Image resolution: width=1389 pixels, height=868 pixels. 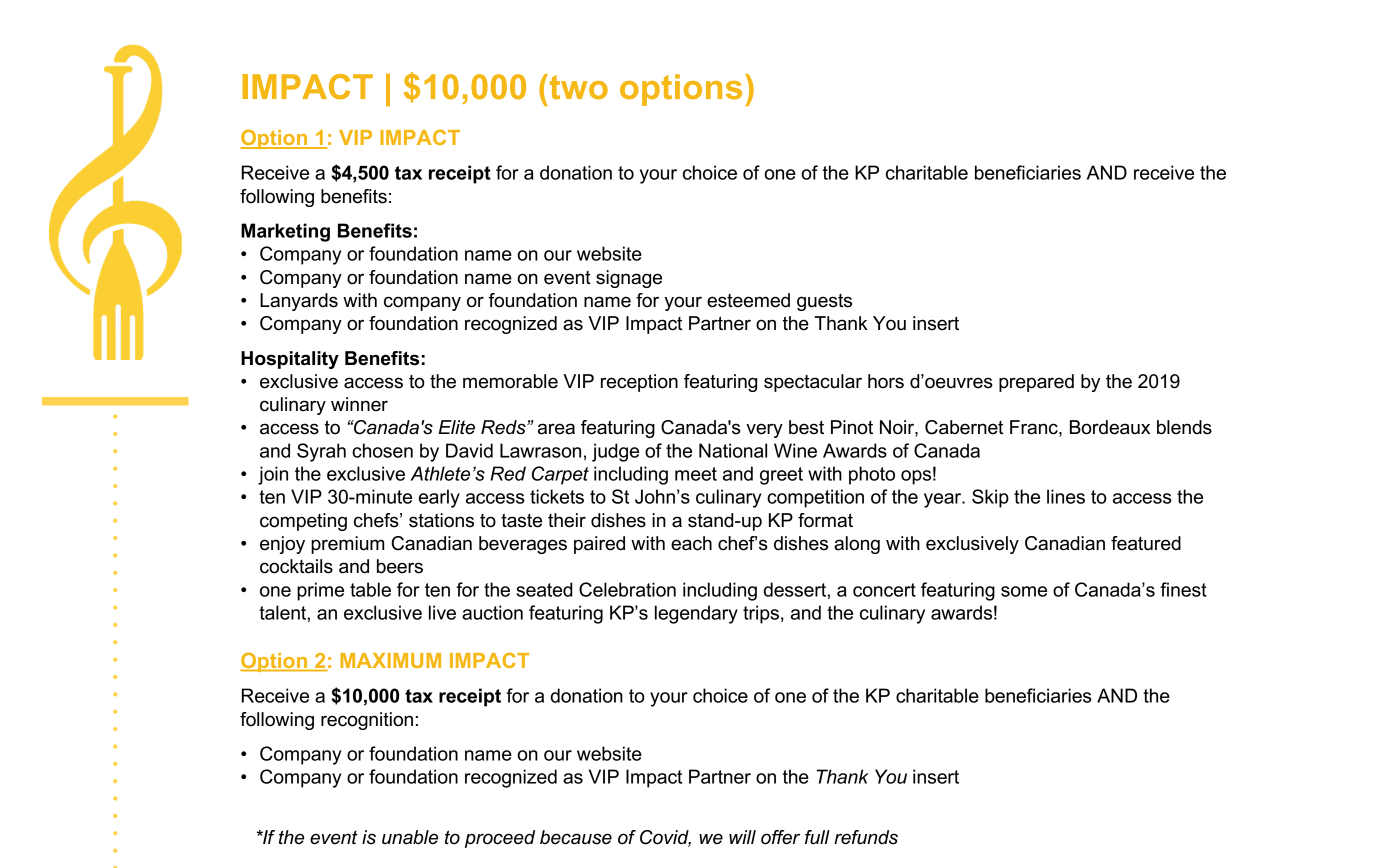 What do you see at coordinates (742, 837) in the screenshot?
I see `will` at bounding box center [742, 837].
